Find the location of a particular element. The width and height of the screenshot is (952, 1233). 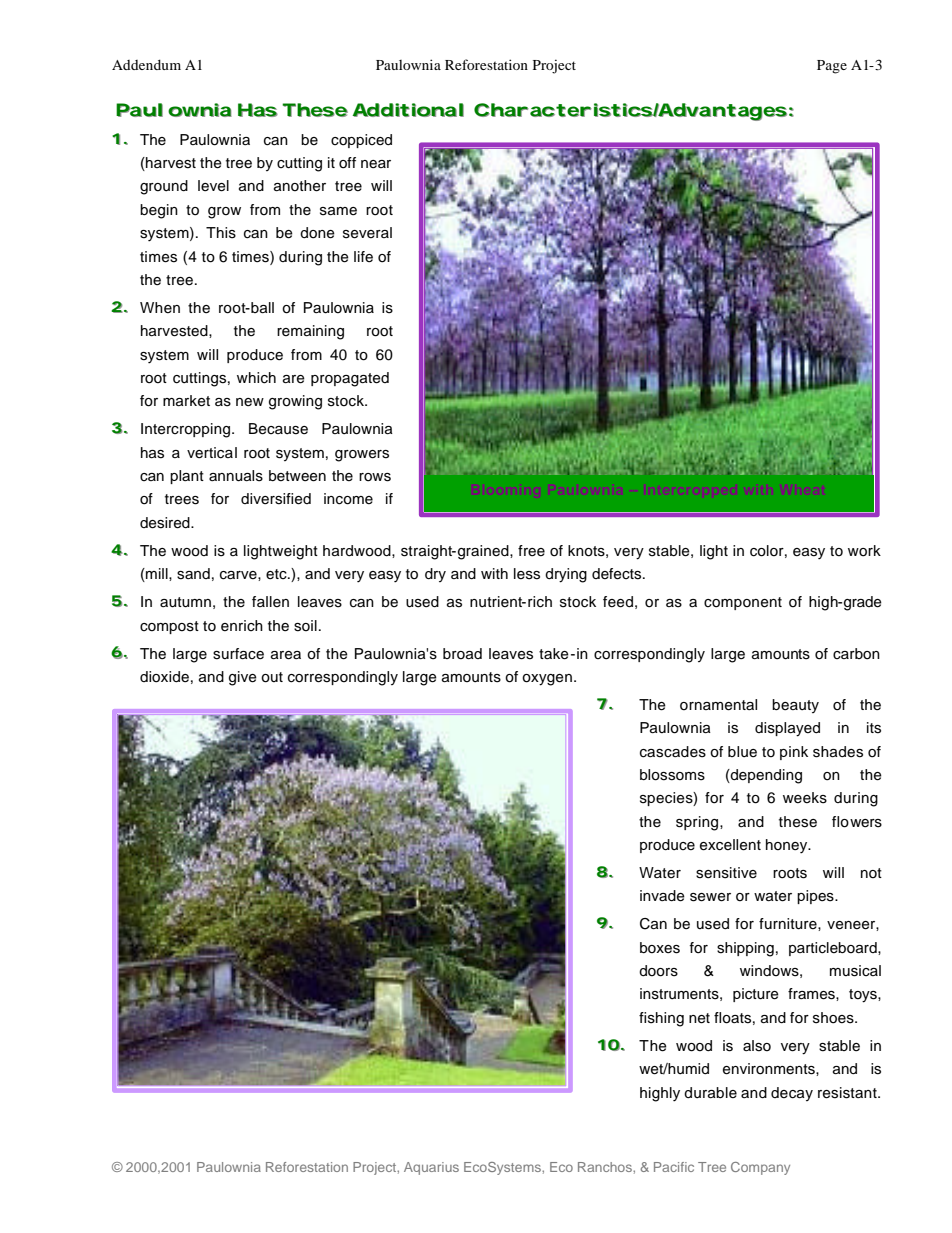

vertical is located at coordinates (212, 453).
